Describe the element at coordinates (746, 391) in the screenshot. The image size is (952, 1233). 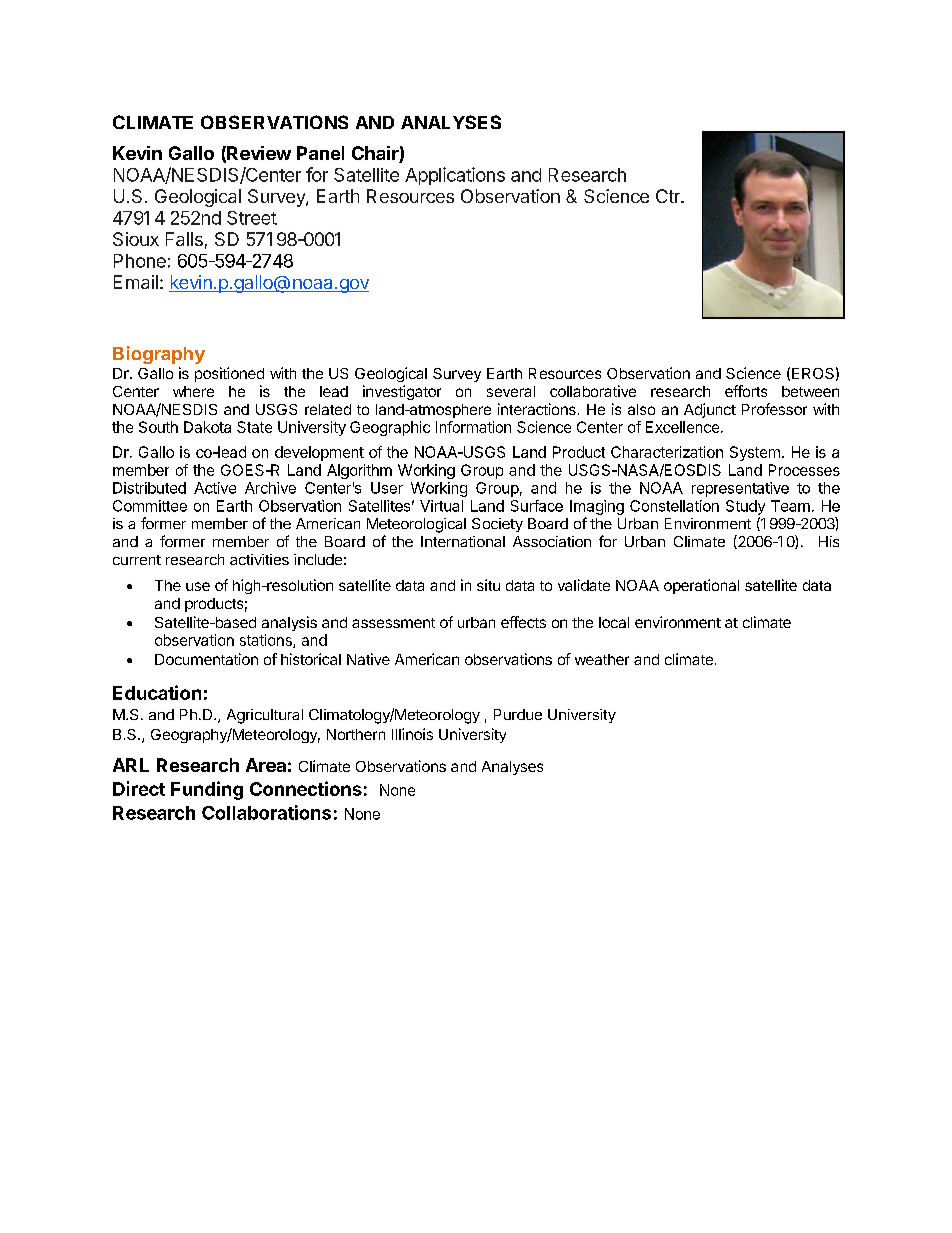
I see `efforts` at that location.
